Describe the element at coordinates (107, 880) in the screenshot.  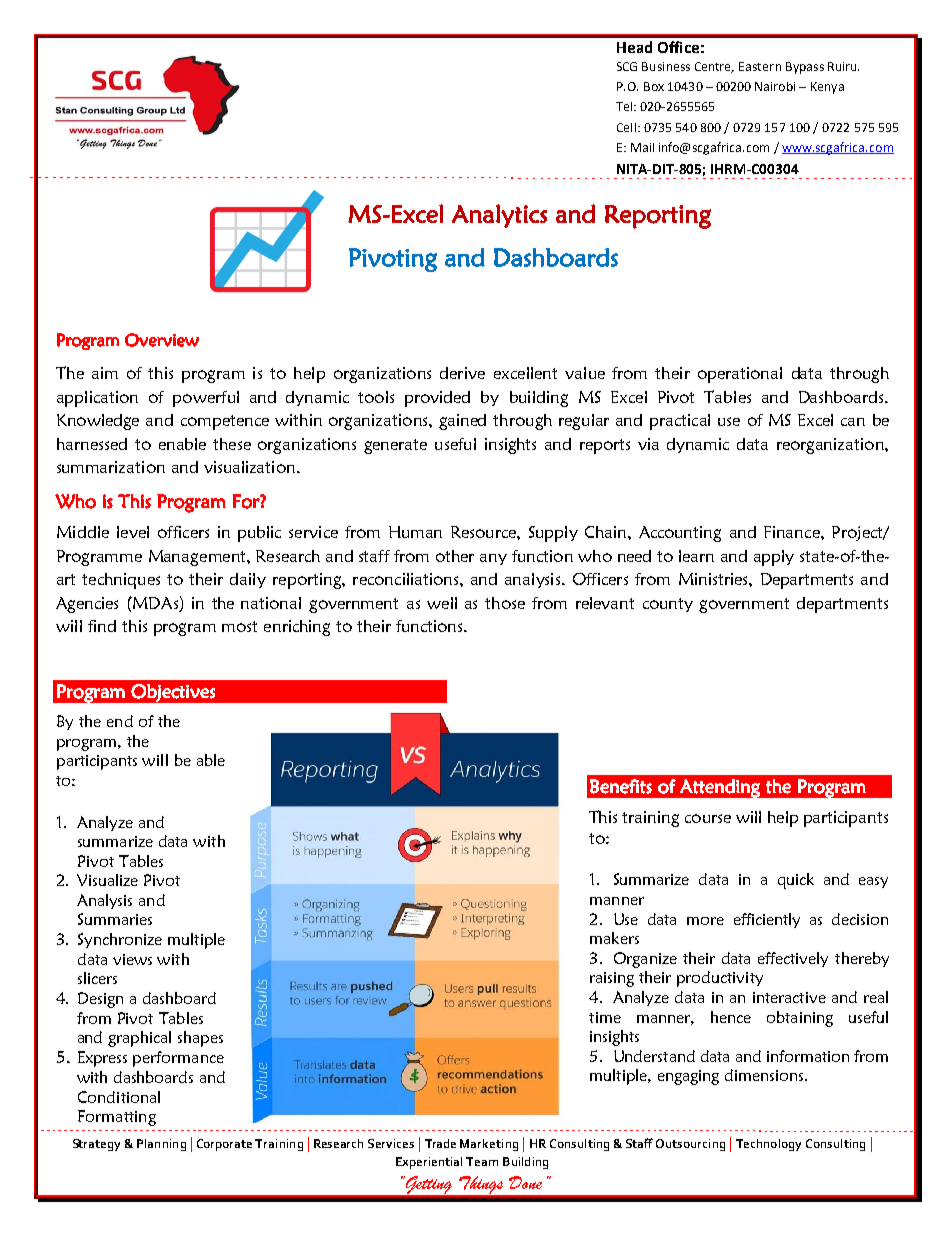
I see `Visualize` at that location.
